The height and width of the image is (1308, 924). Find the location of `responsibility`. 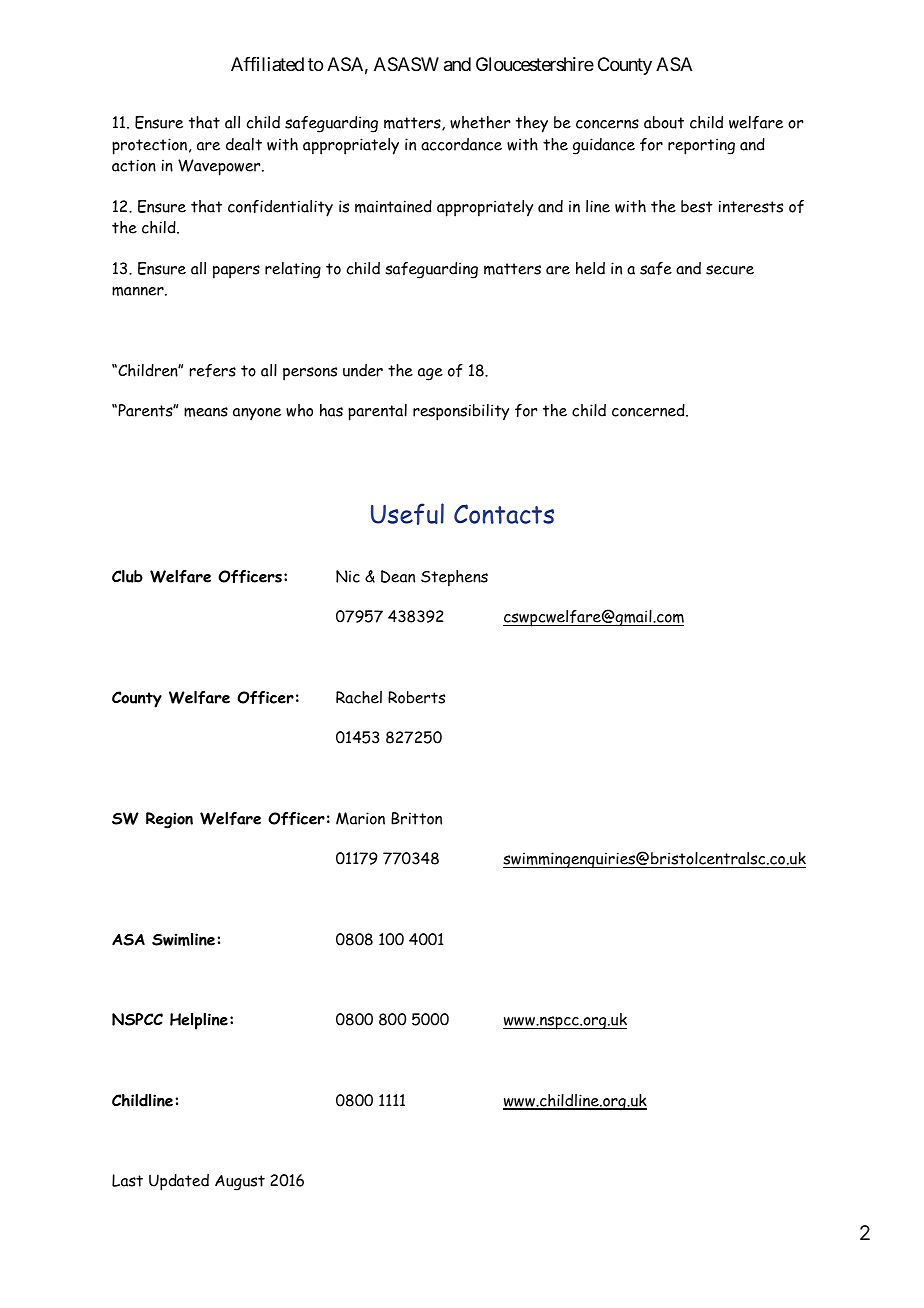

responsibility is located at coordinates (461, 412).
